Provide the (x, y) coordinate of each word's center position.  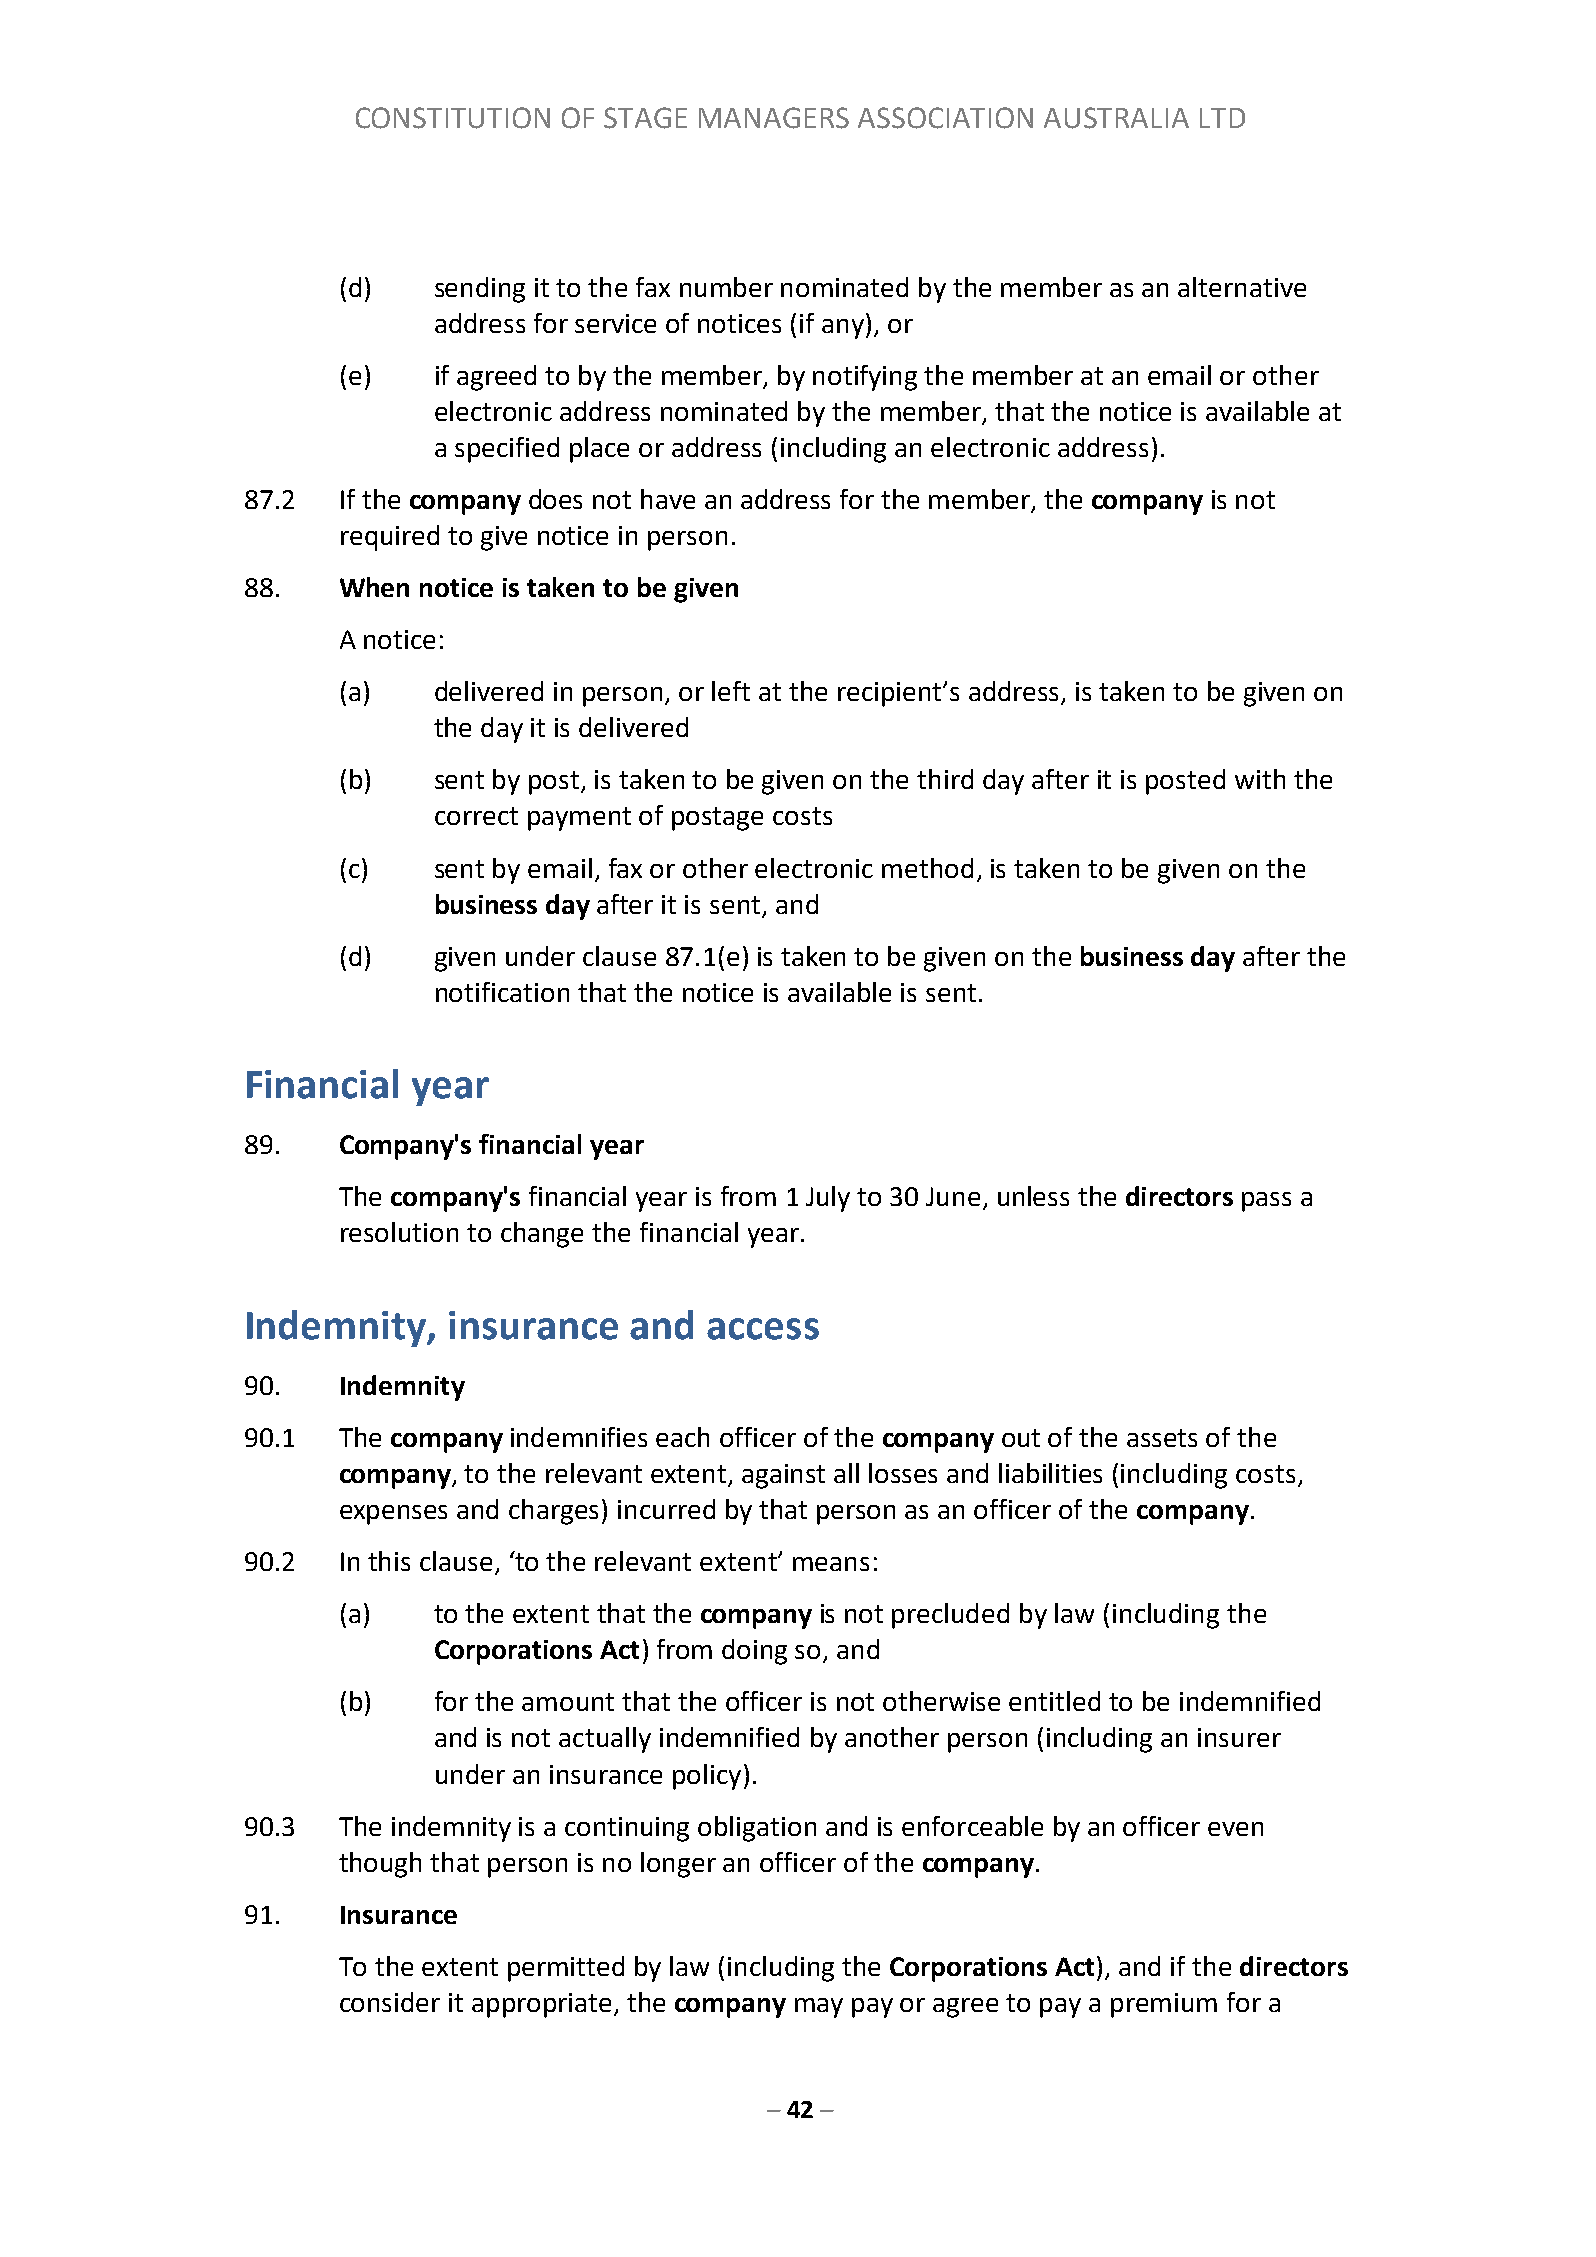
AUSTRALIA (1116, 118)
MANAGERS (774, 118)
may (819, 2008)
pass (1266, 1202)
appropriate (541, 2005)
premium (1164, 2005)
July (828, 1199)
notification (502, 992)
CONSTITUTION (453, 118)
